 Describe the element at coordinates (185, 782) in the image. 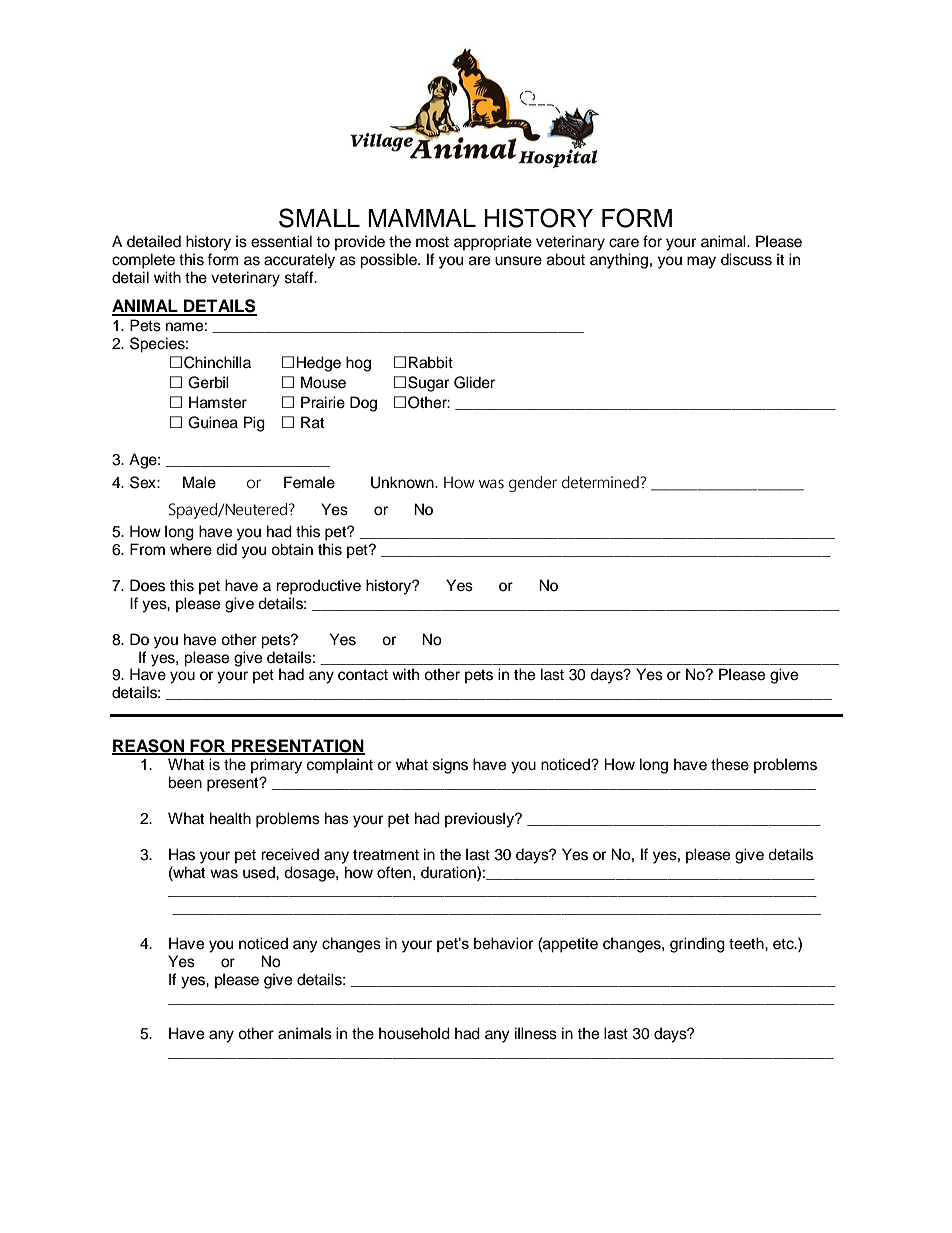

I see `been` at that location.
